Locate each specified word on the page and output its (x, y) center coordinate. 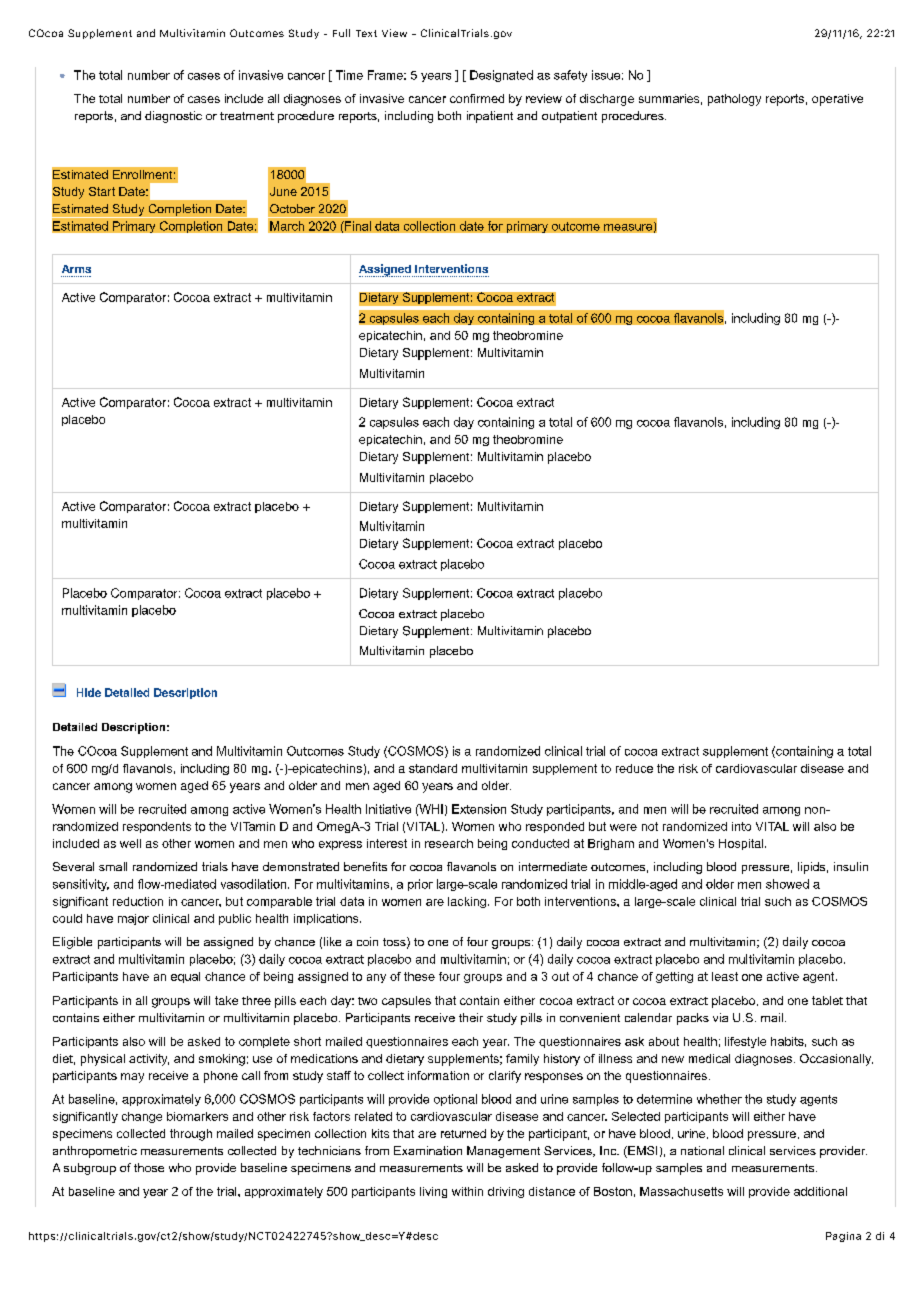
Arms (76, 269)
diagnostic (173, 117)
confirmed (477, 98)
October (292, 208)
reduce (634, 768)
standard (433, 768)
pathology (734, 100)
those (149, 1167)
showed (787, 884)
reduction (138, 901)
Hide (89, 692)
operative (837, 100)
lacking (468, 902)
